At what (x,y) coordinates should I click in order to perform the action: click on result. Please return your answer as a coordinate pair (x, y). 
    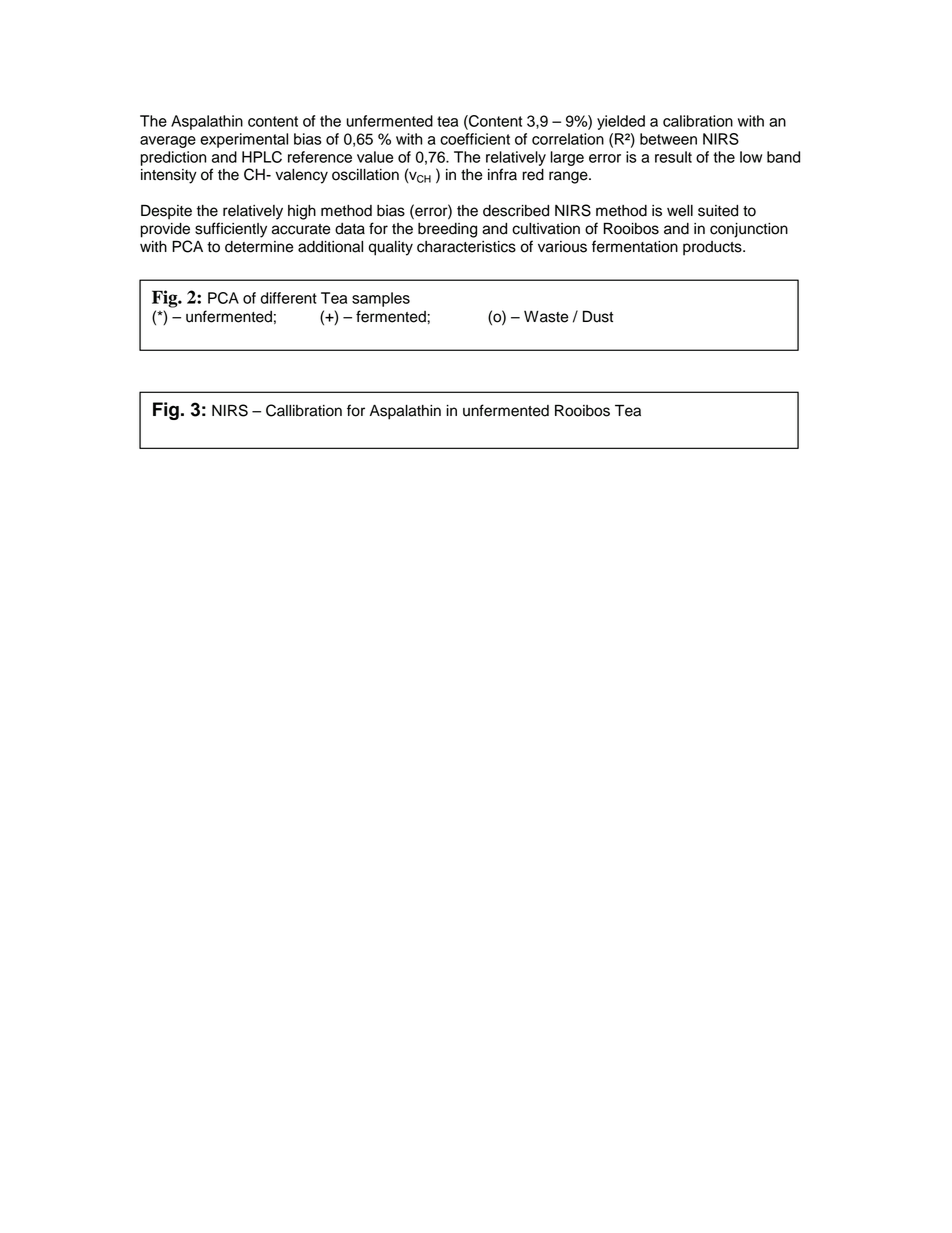
    Looking at the image, I should click on (673, 157).
